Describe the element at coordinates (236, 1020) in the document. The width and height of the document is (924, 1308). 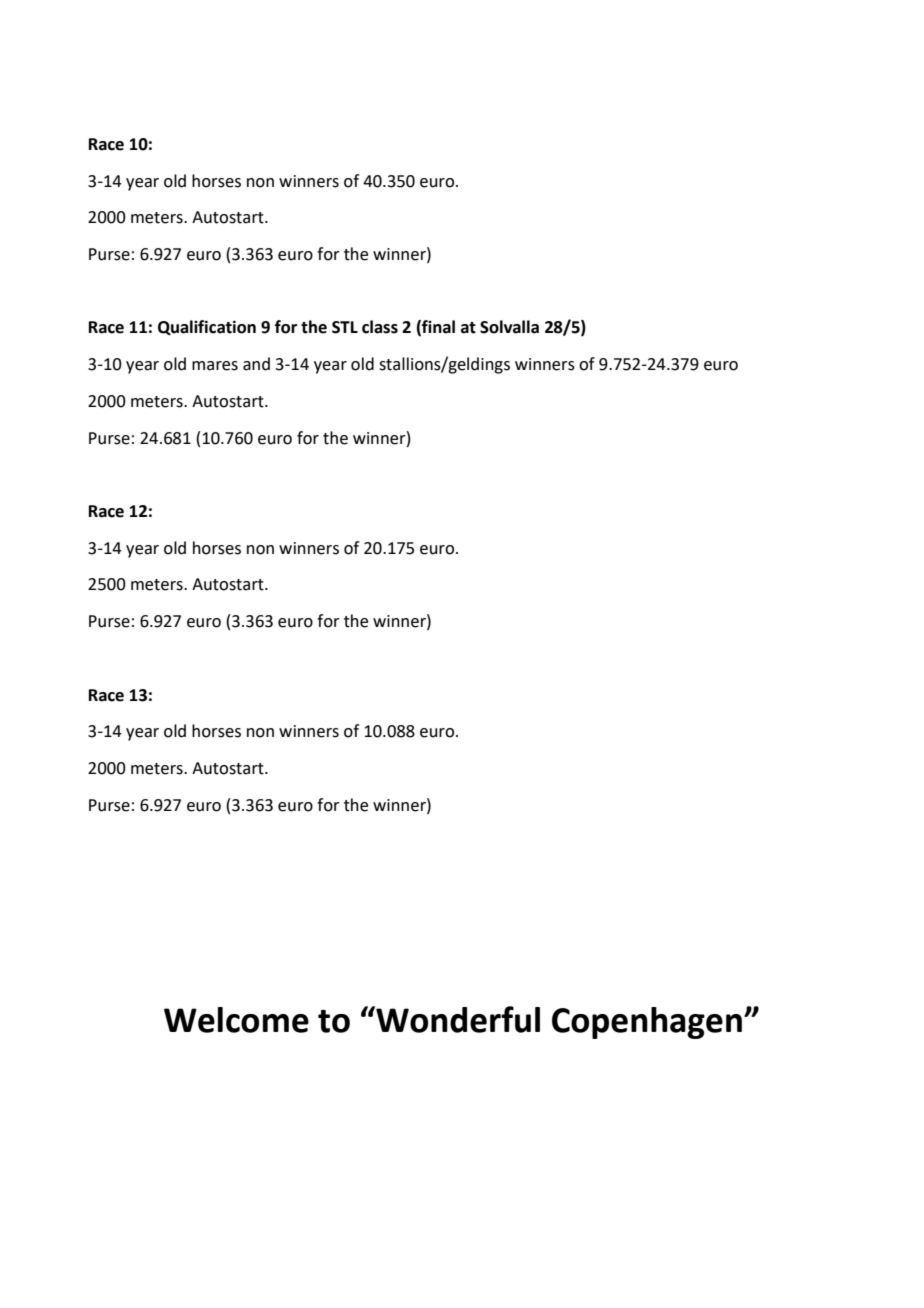
I see `Welcome` at that location.
